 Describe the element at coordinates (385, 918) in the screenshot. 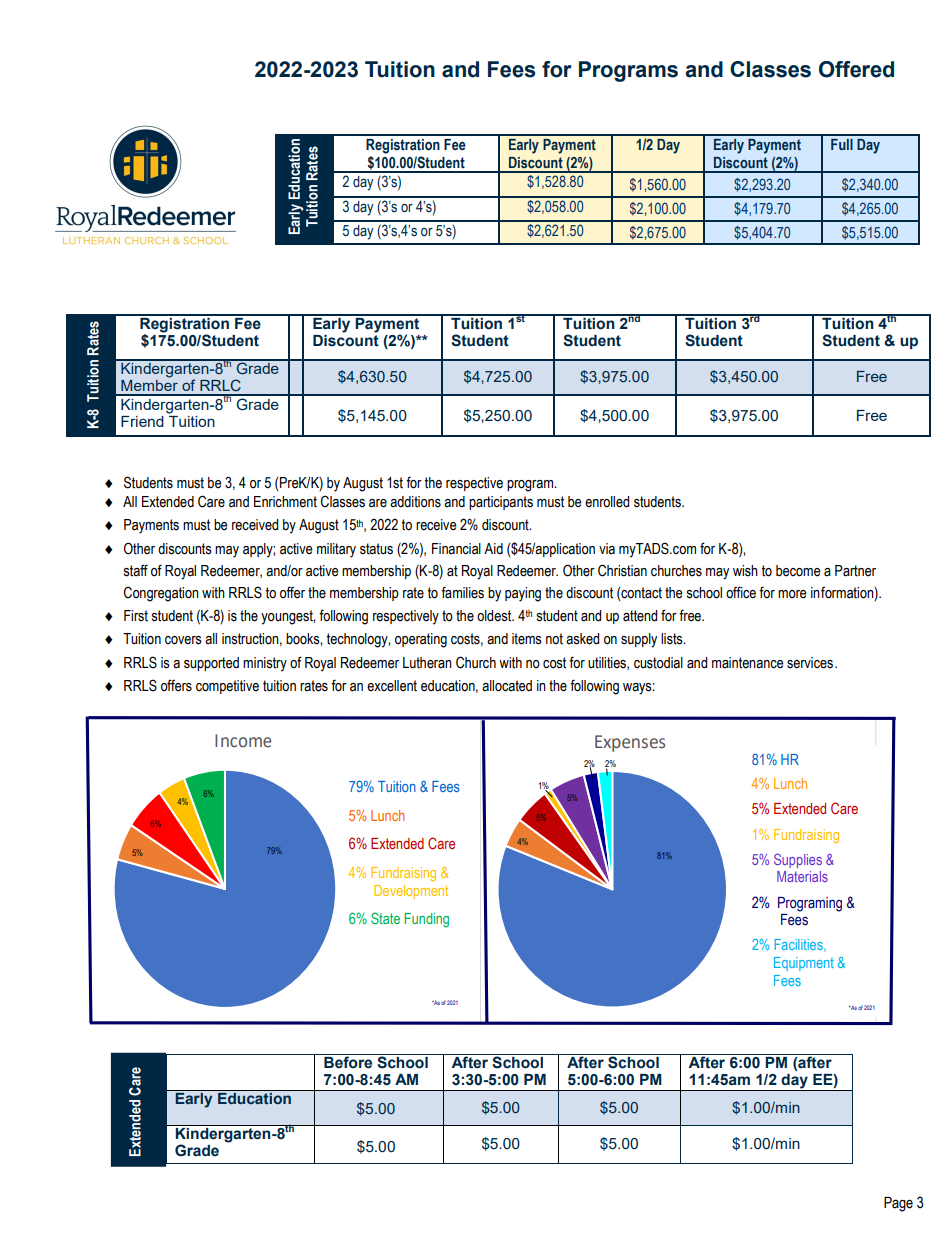

I see `State` at that location.
